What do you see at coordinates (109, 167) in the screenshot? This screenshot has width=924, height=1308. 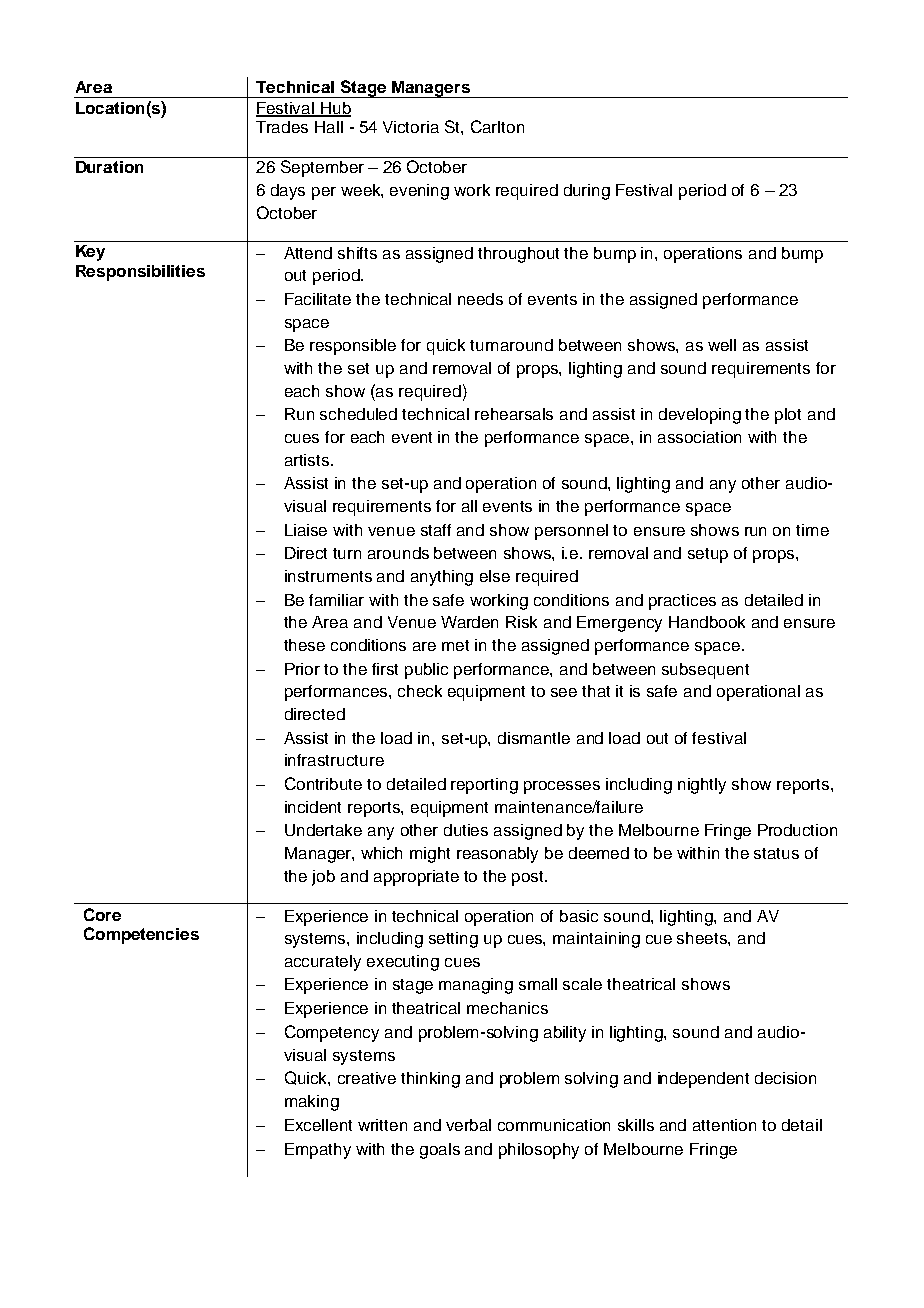 I see `Duration` at bounding box center [109, 167].
